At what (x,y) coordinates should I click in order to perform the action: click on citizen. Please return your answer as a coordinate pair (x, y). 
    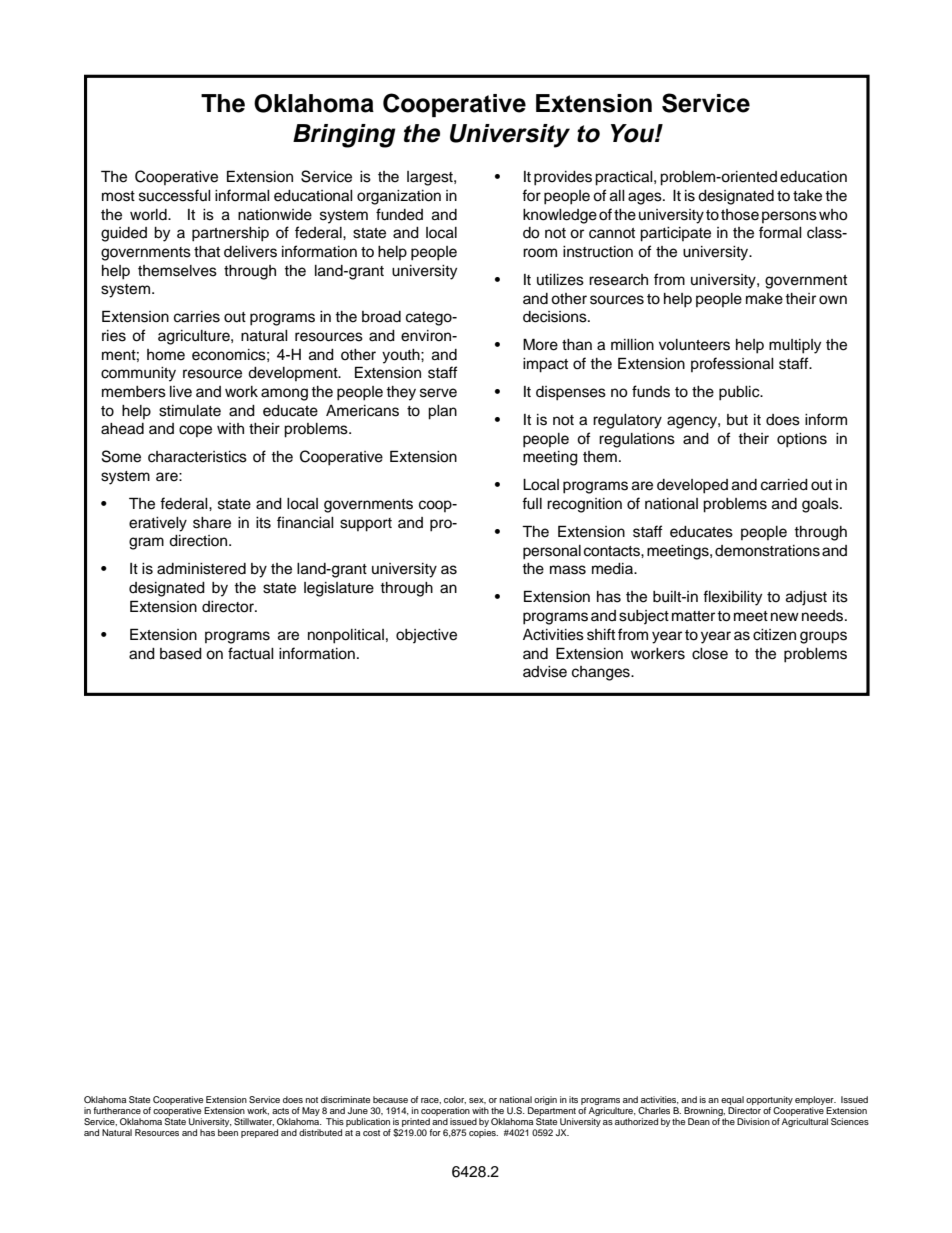
    Looking at the image, I should click on (774, 635).
